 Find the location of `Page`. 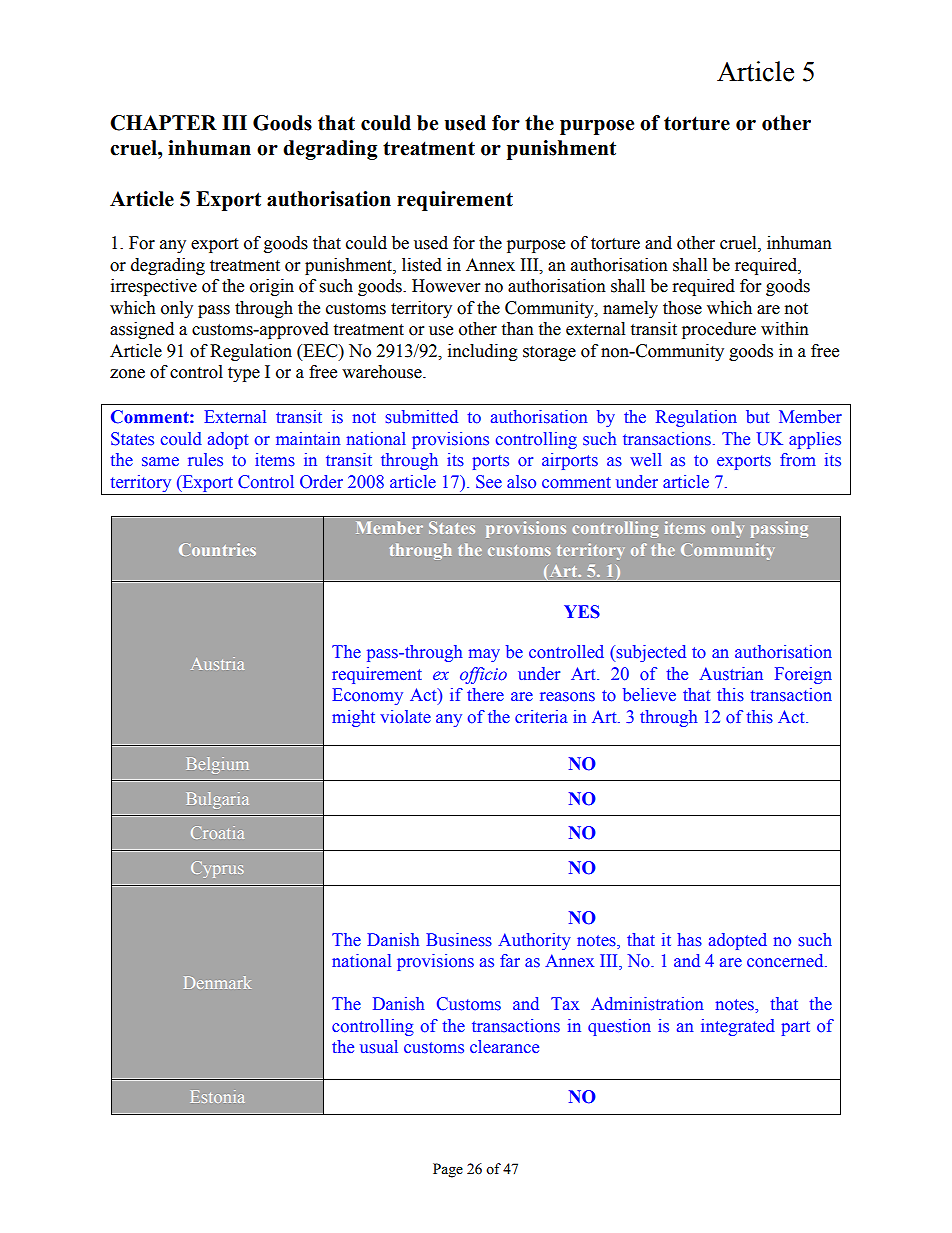

Page is located at coordinates (448, 1170).
